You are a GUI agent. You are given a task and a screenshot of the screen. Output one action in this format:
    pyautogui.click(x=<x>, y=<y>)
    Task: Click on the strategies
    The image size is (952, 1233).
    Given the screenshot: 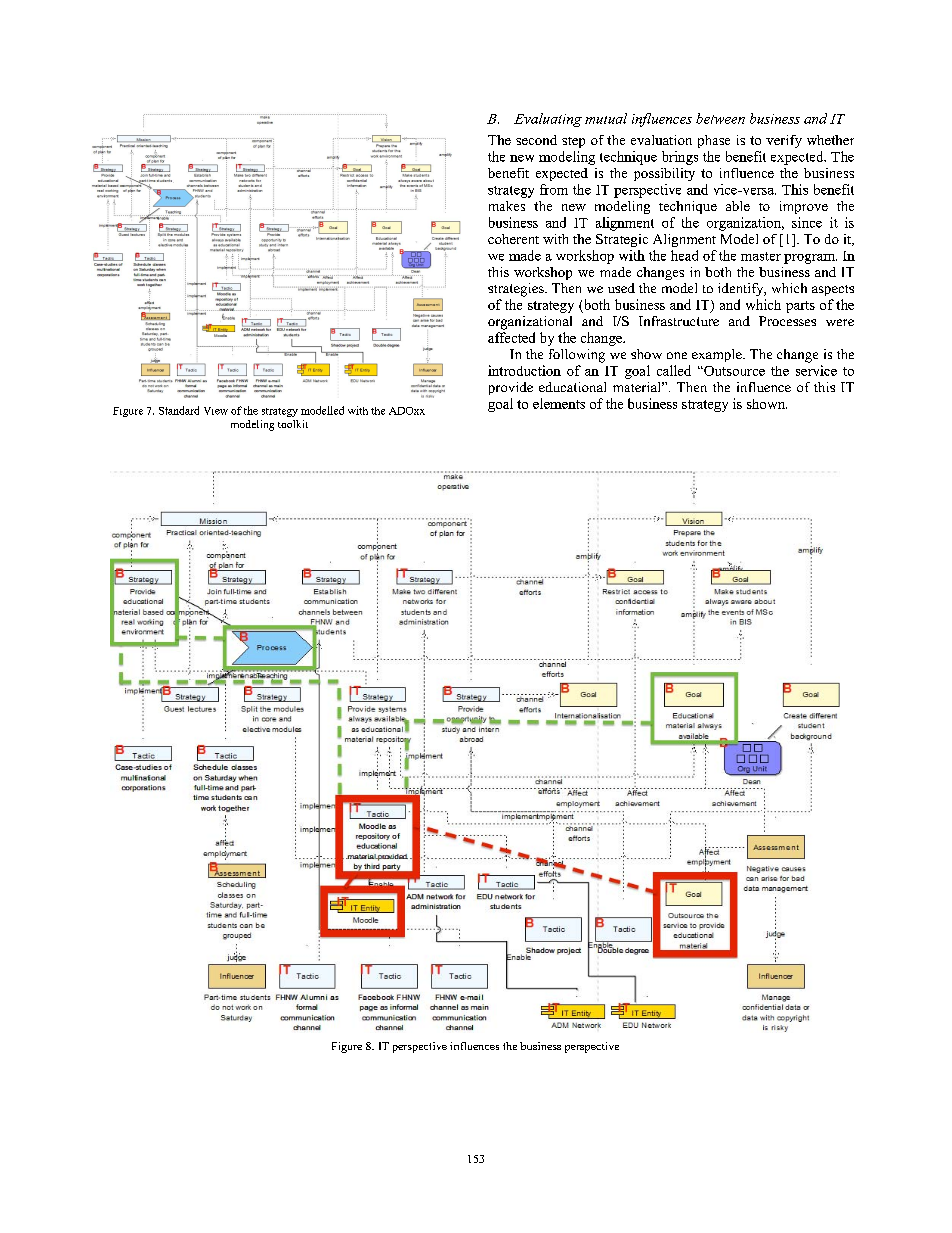 What is the action you would take?
    pyautogui.click(x=517, y=290)
